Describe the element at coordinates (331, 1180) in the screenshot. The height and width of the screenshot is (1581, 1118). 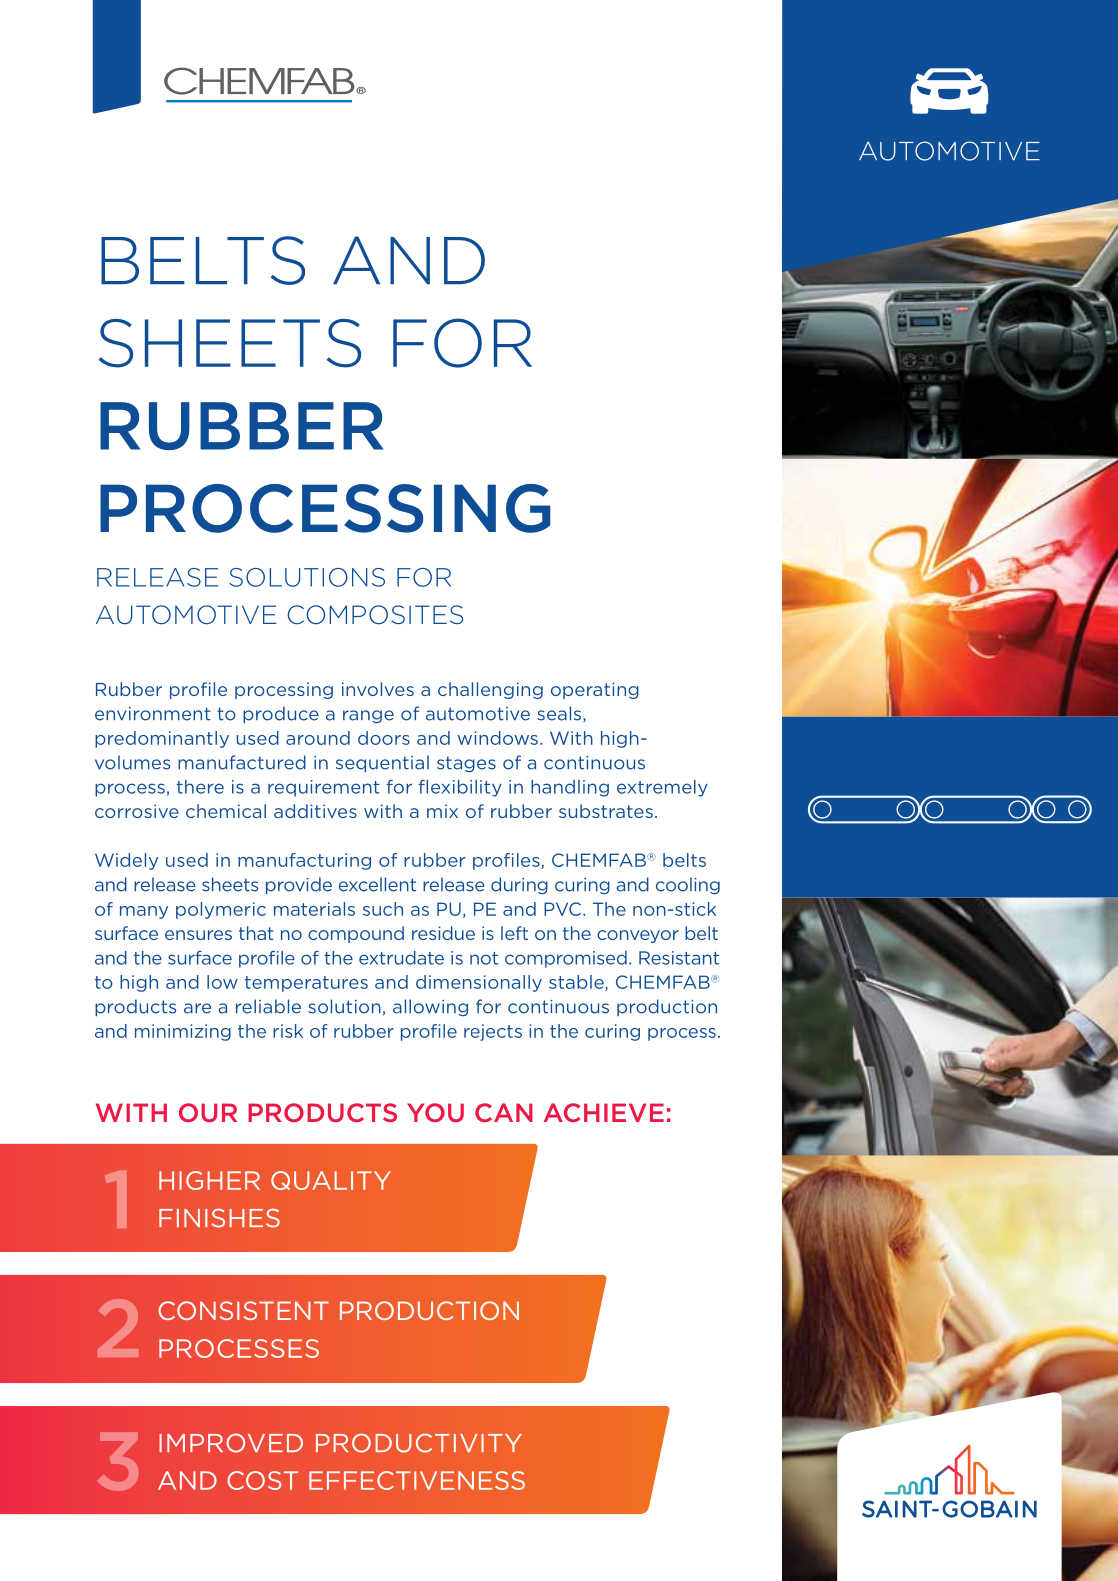
I see `QUALITY` at that location.
